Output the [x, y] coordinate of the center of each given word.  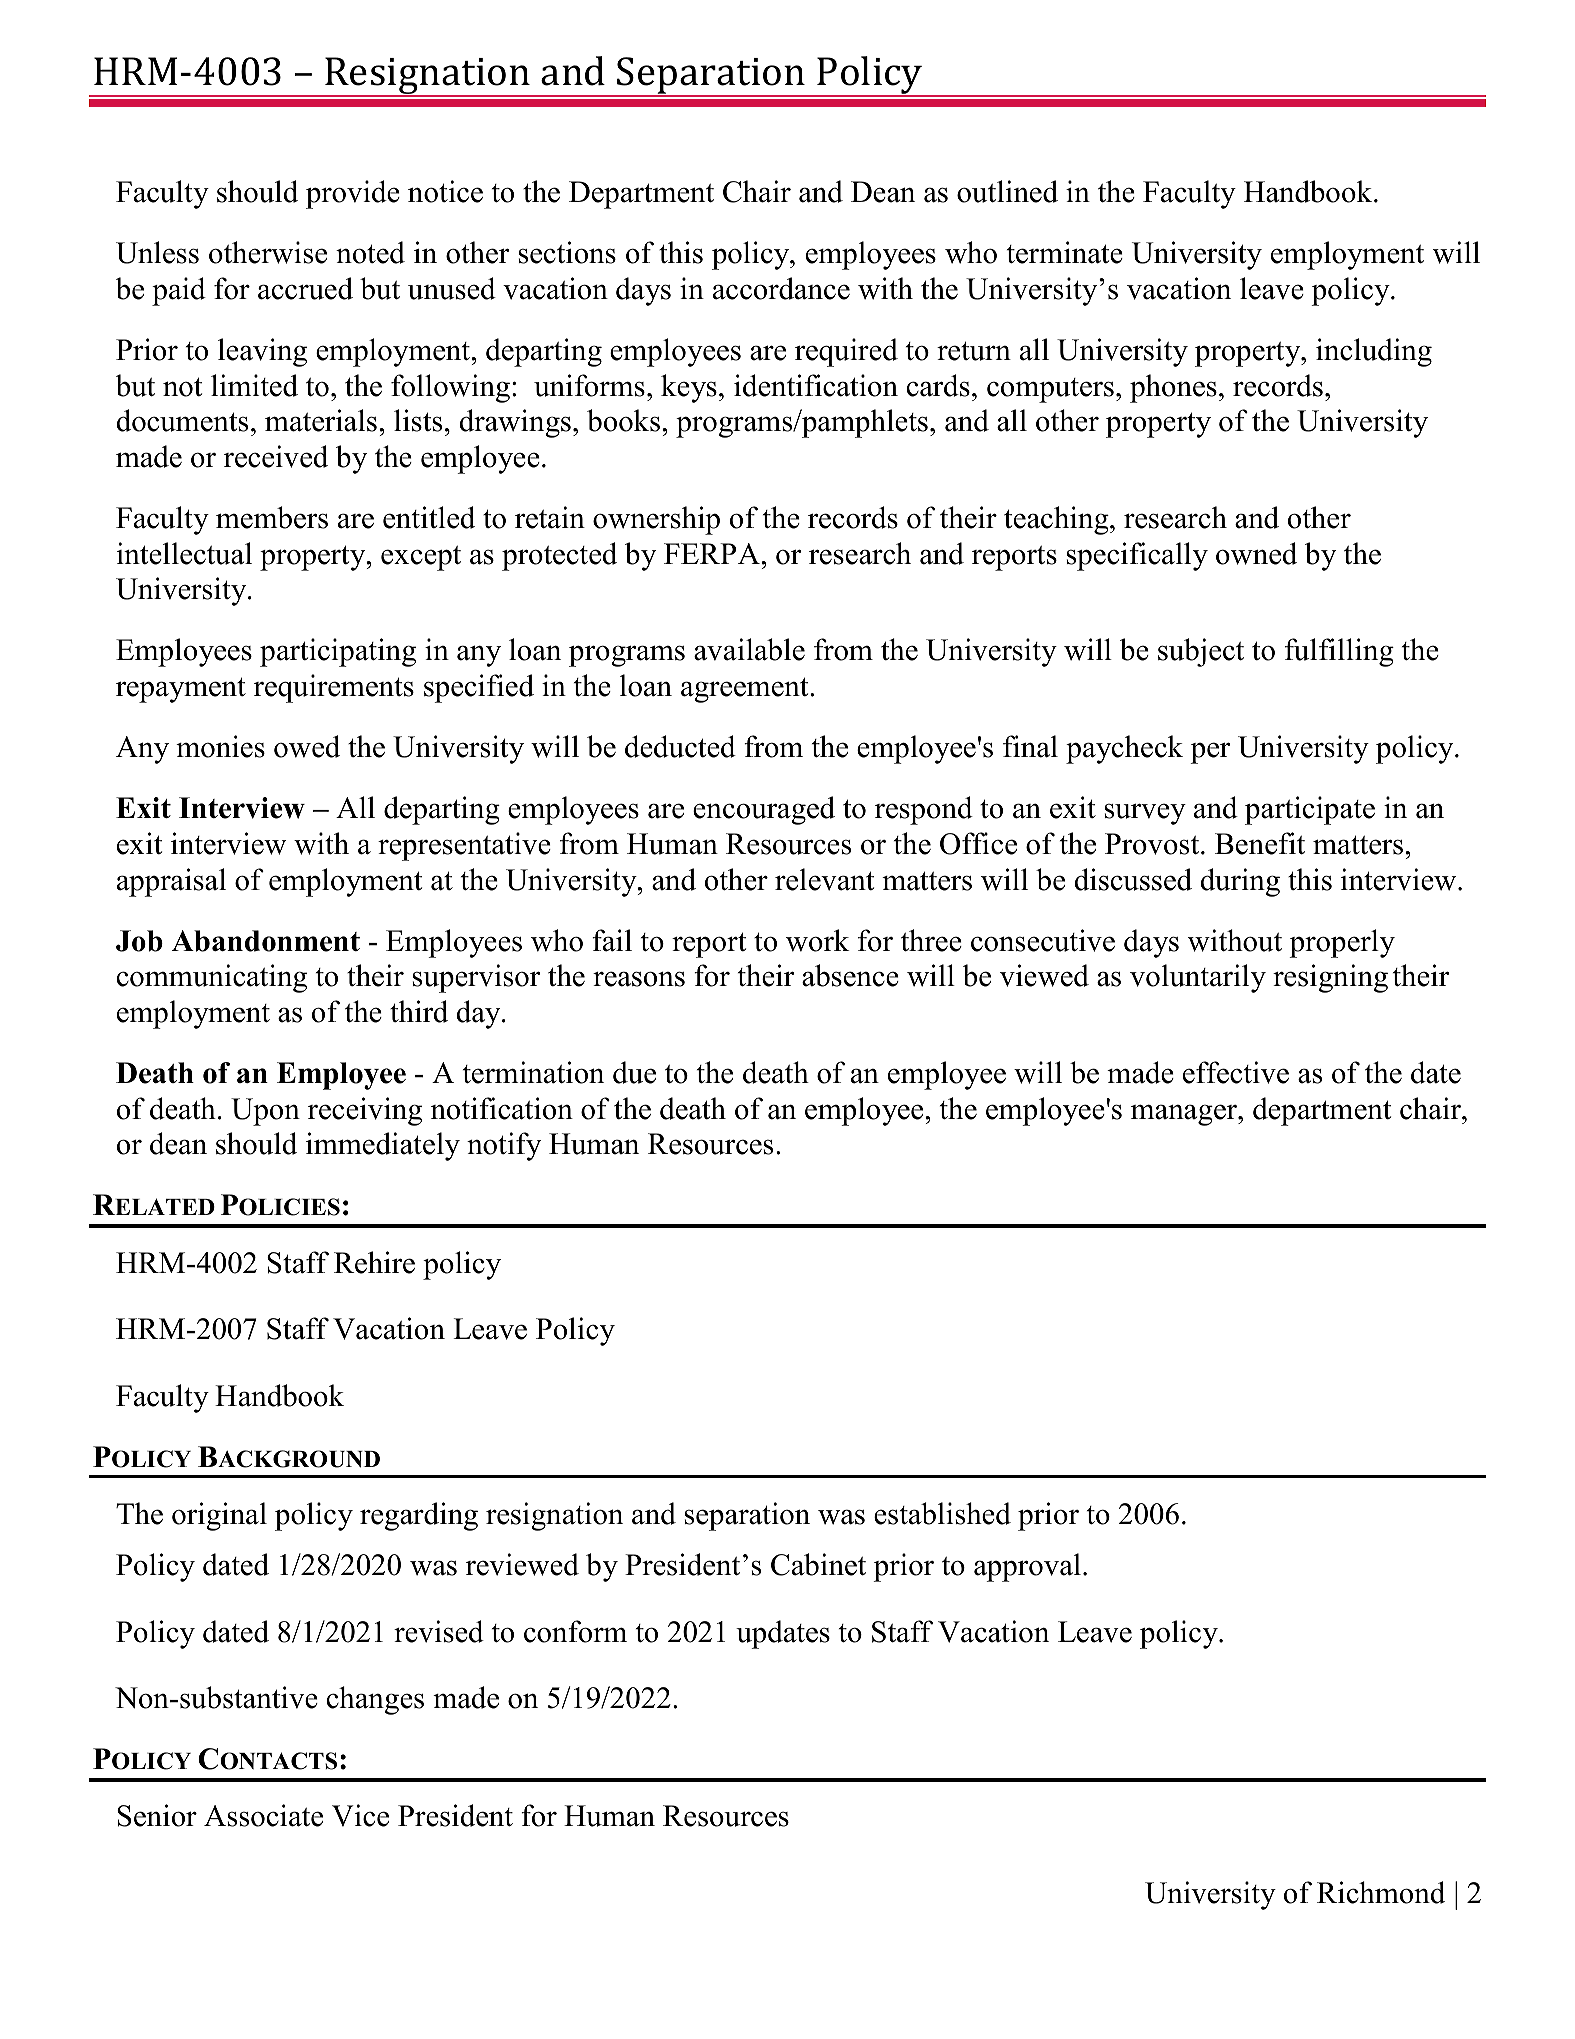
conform [575, 1631]
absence [850, 975]
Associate [263, 1815]
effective [1236, 1072]
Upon [265, 1112]
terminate [1065, 252]
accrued [305, 288]
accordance [781, 288]
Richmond [1381, 1892]
